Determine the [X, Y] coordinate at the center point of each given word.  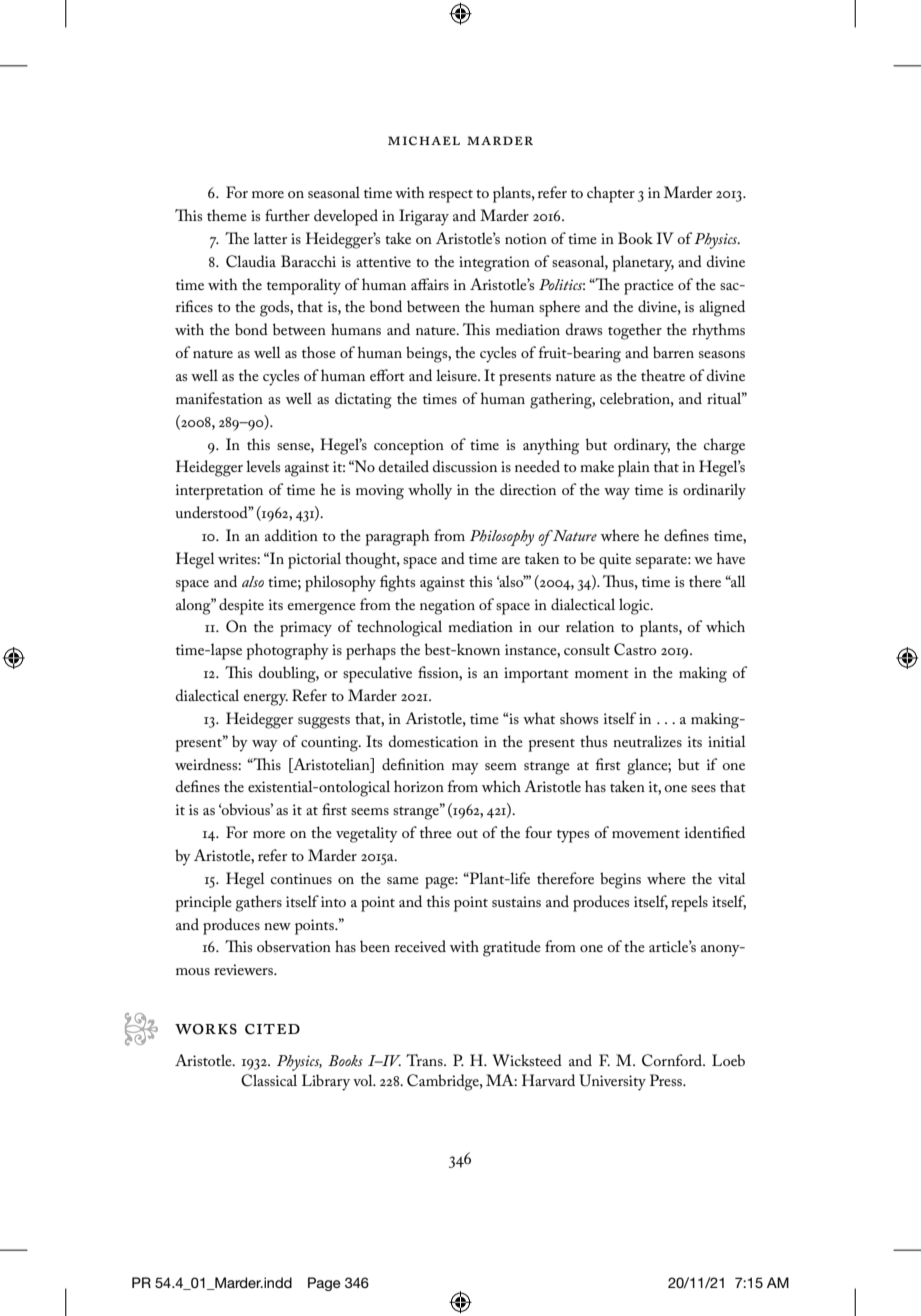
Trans [425, 1060]
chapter [611, 194]
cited [272, 1029]
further [287, 215]
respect [451, 196]
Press [667, 1080]
